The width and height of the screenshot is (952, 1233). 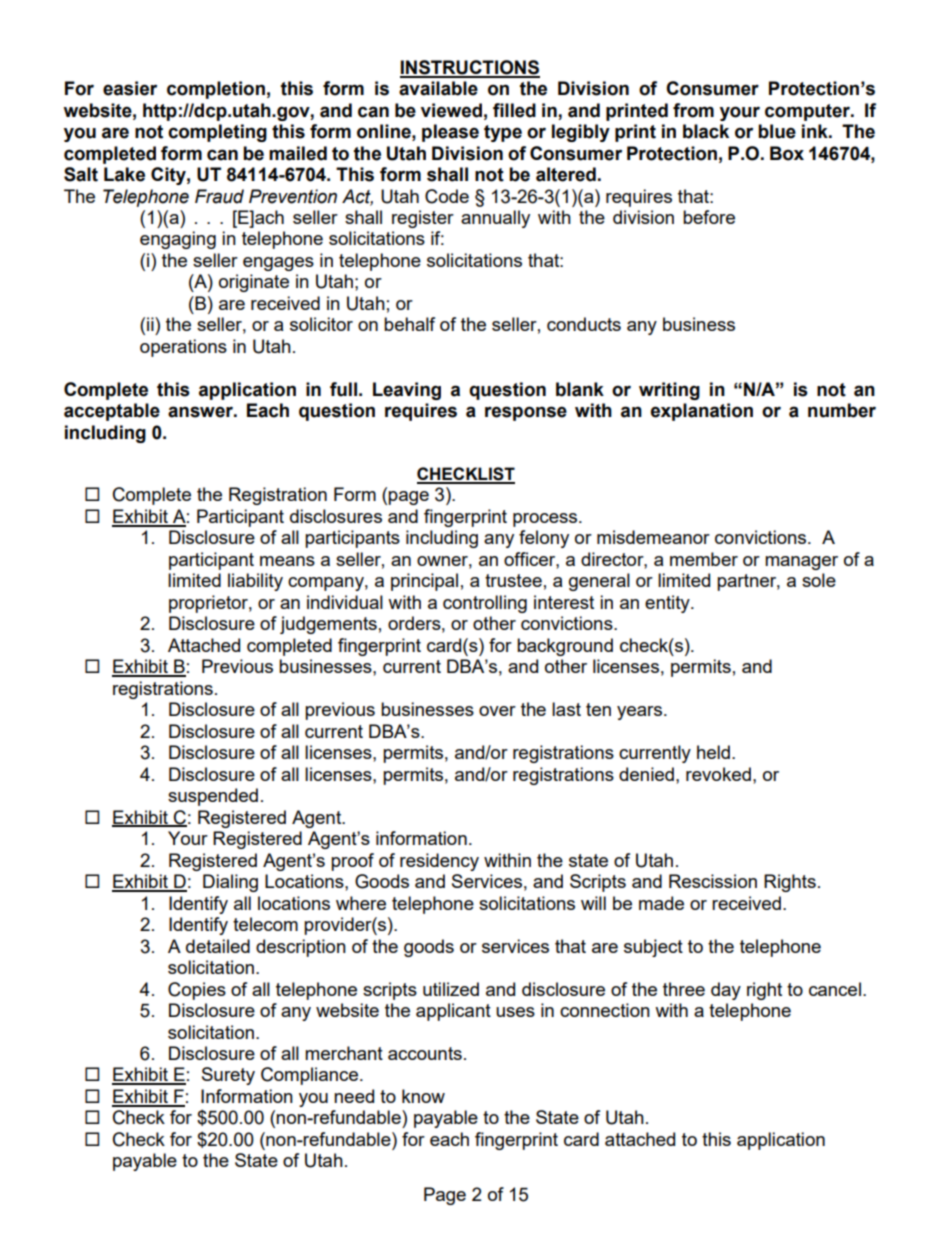 What do you see at coordinates (217, 133) in the screenshot?
I see `completing` at bounding box center [217, 133].
